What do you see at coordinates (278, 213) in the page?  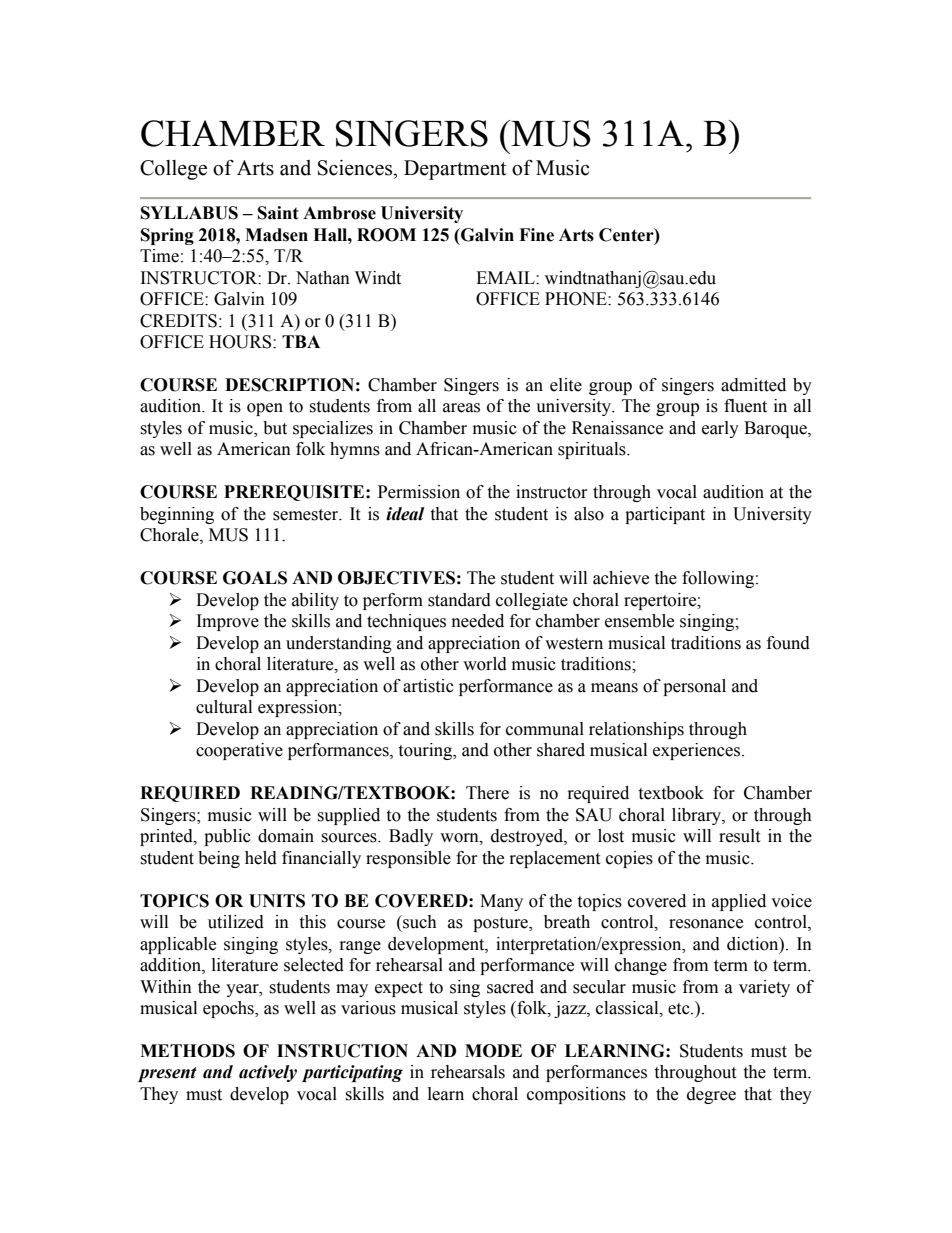 I see `Saint` at bounding box center [278, 213].
